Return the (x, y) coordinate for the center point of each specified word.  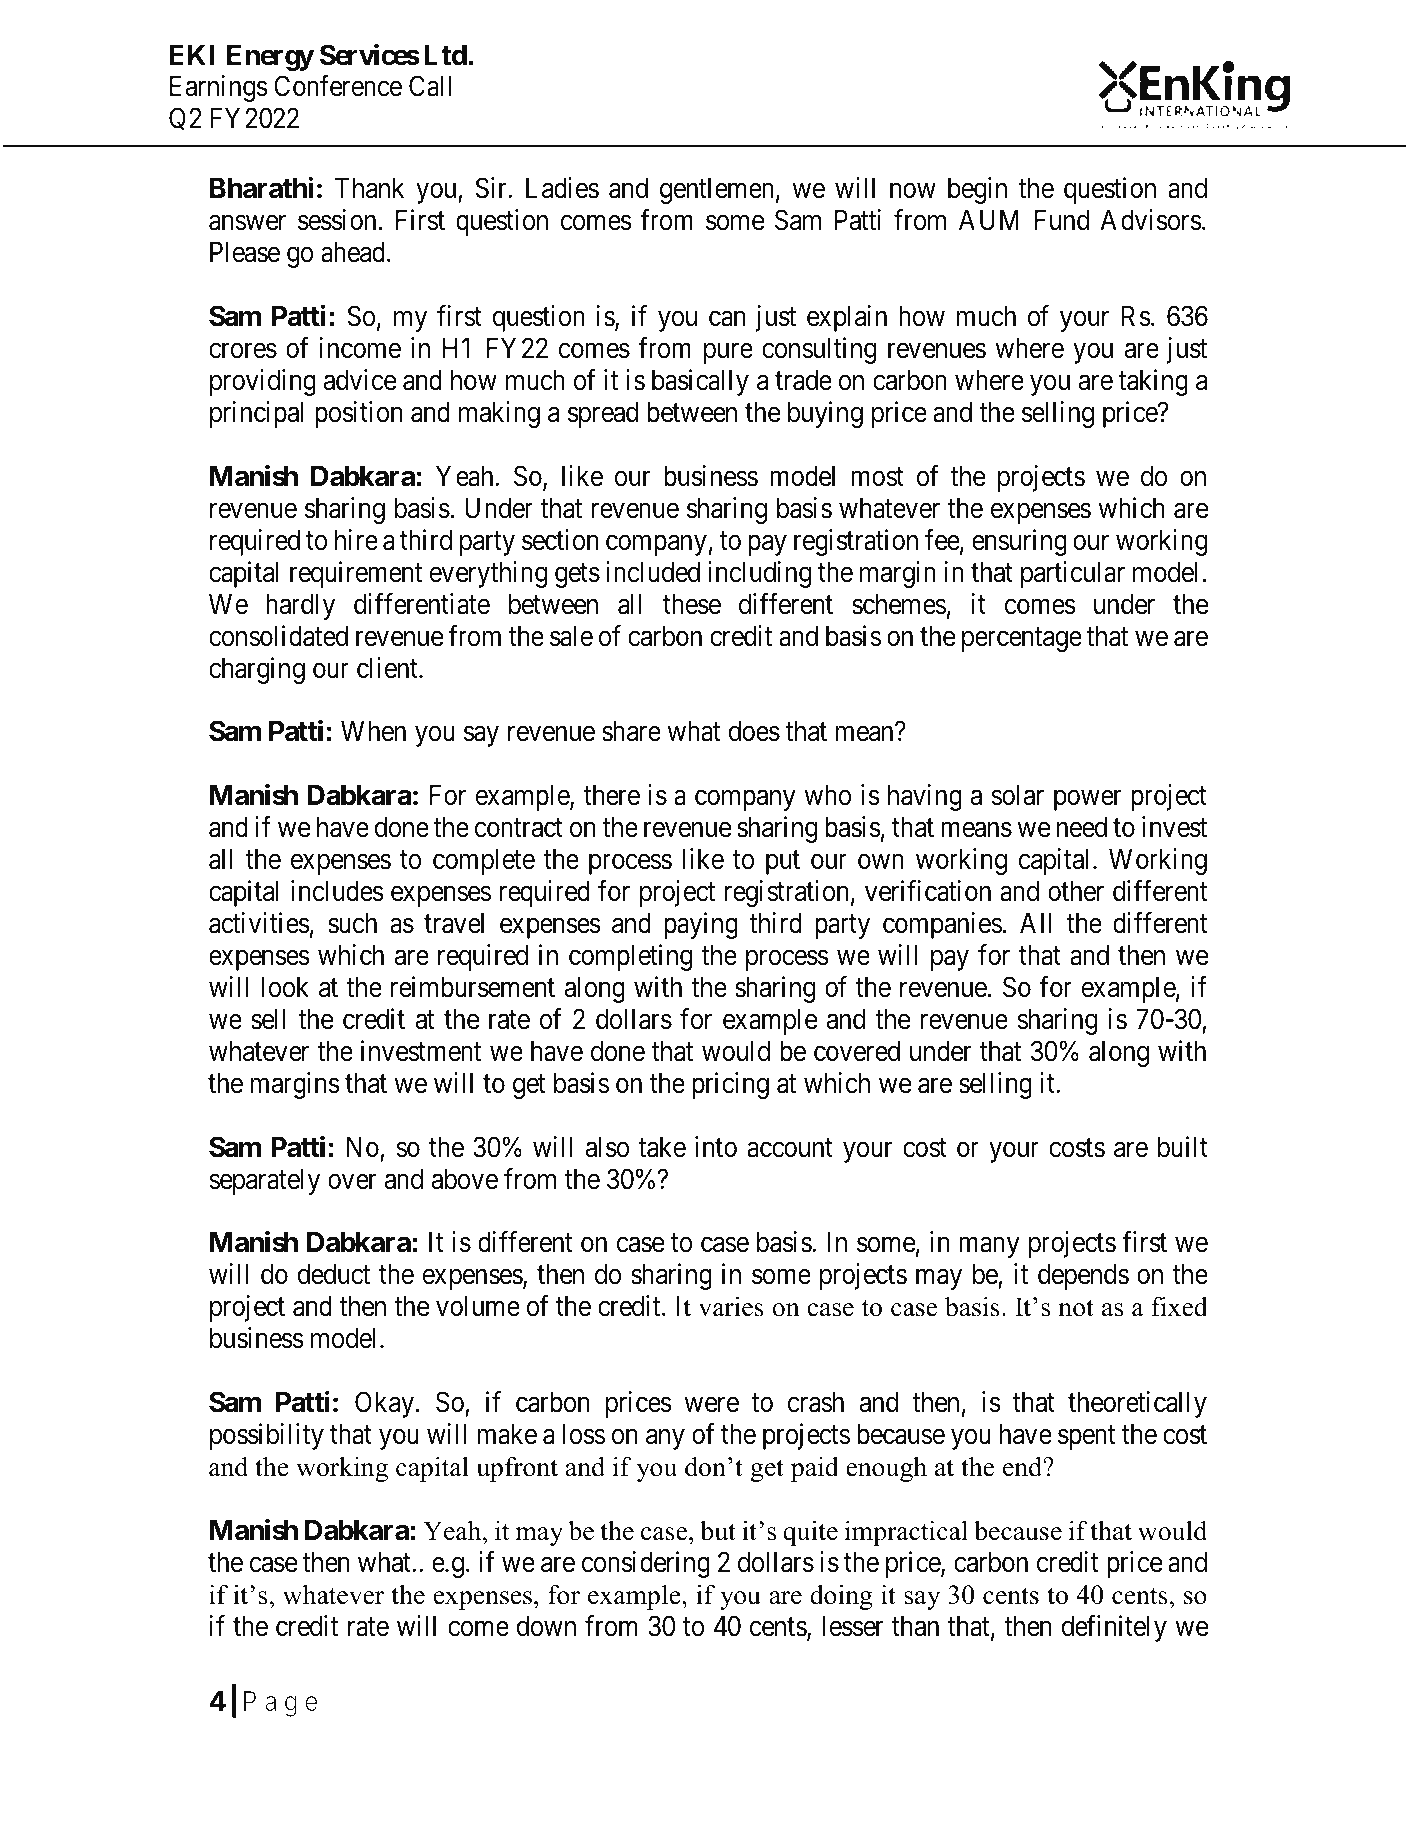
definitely (1114, 1628)
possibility (267, 1436)
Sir (492, 188)
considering (645, 1564)
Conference (338, 86)
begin (977, 190)
